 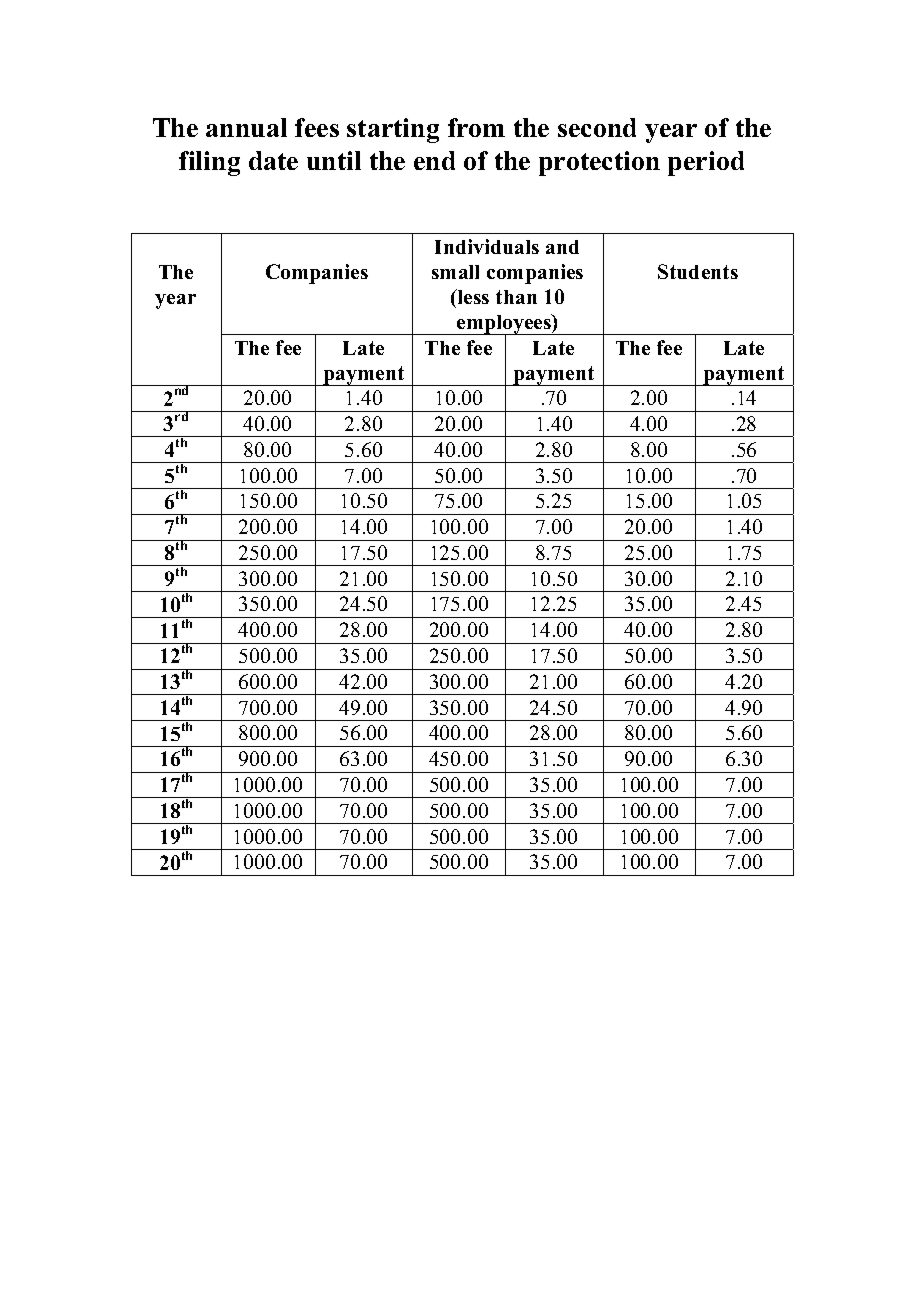 What do you see at coordinates (455, 272) in the page?
I see `small` at bounding box center [455, 272].
